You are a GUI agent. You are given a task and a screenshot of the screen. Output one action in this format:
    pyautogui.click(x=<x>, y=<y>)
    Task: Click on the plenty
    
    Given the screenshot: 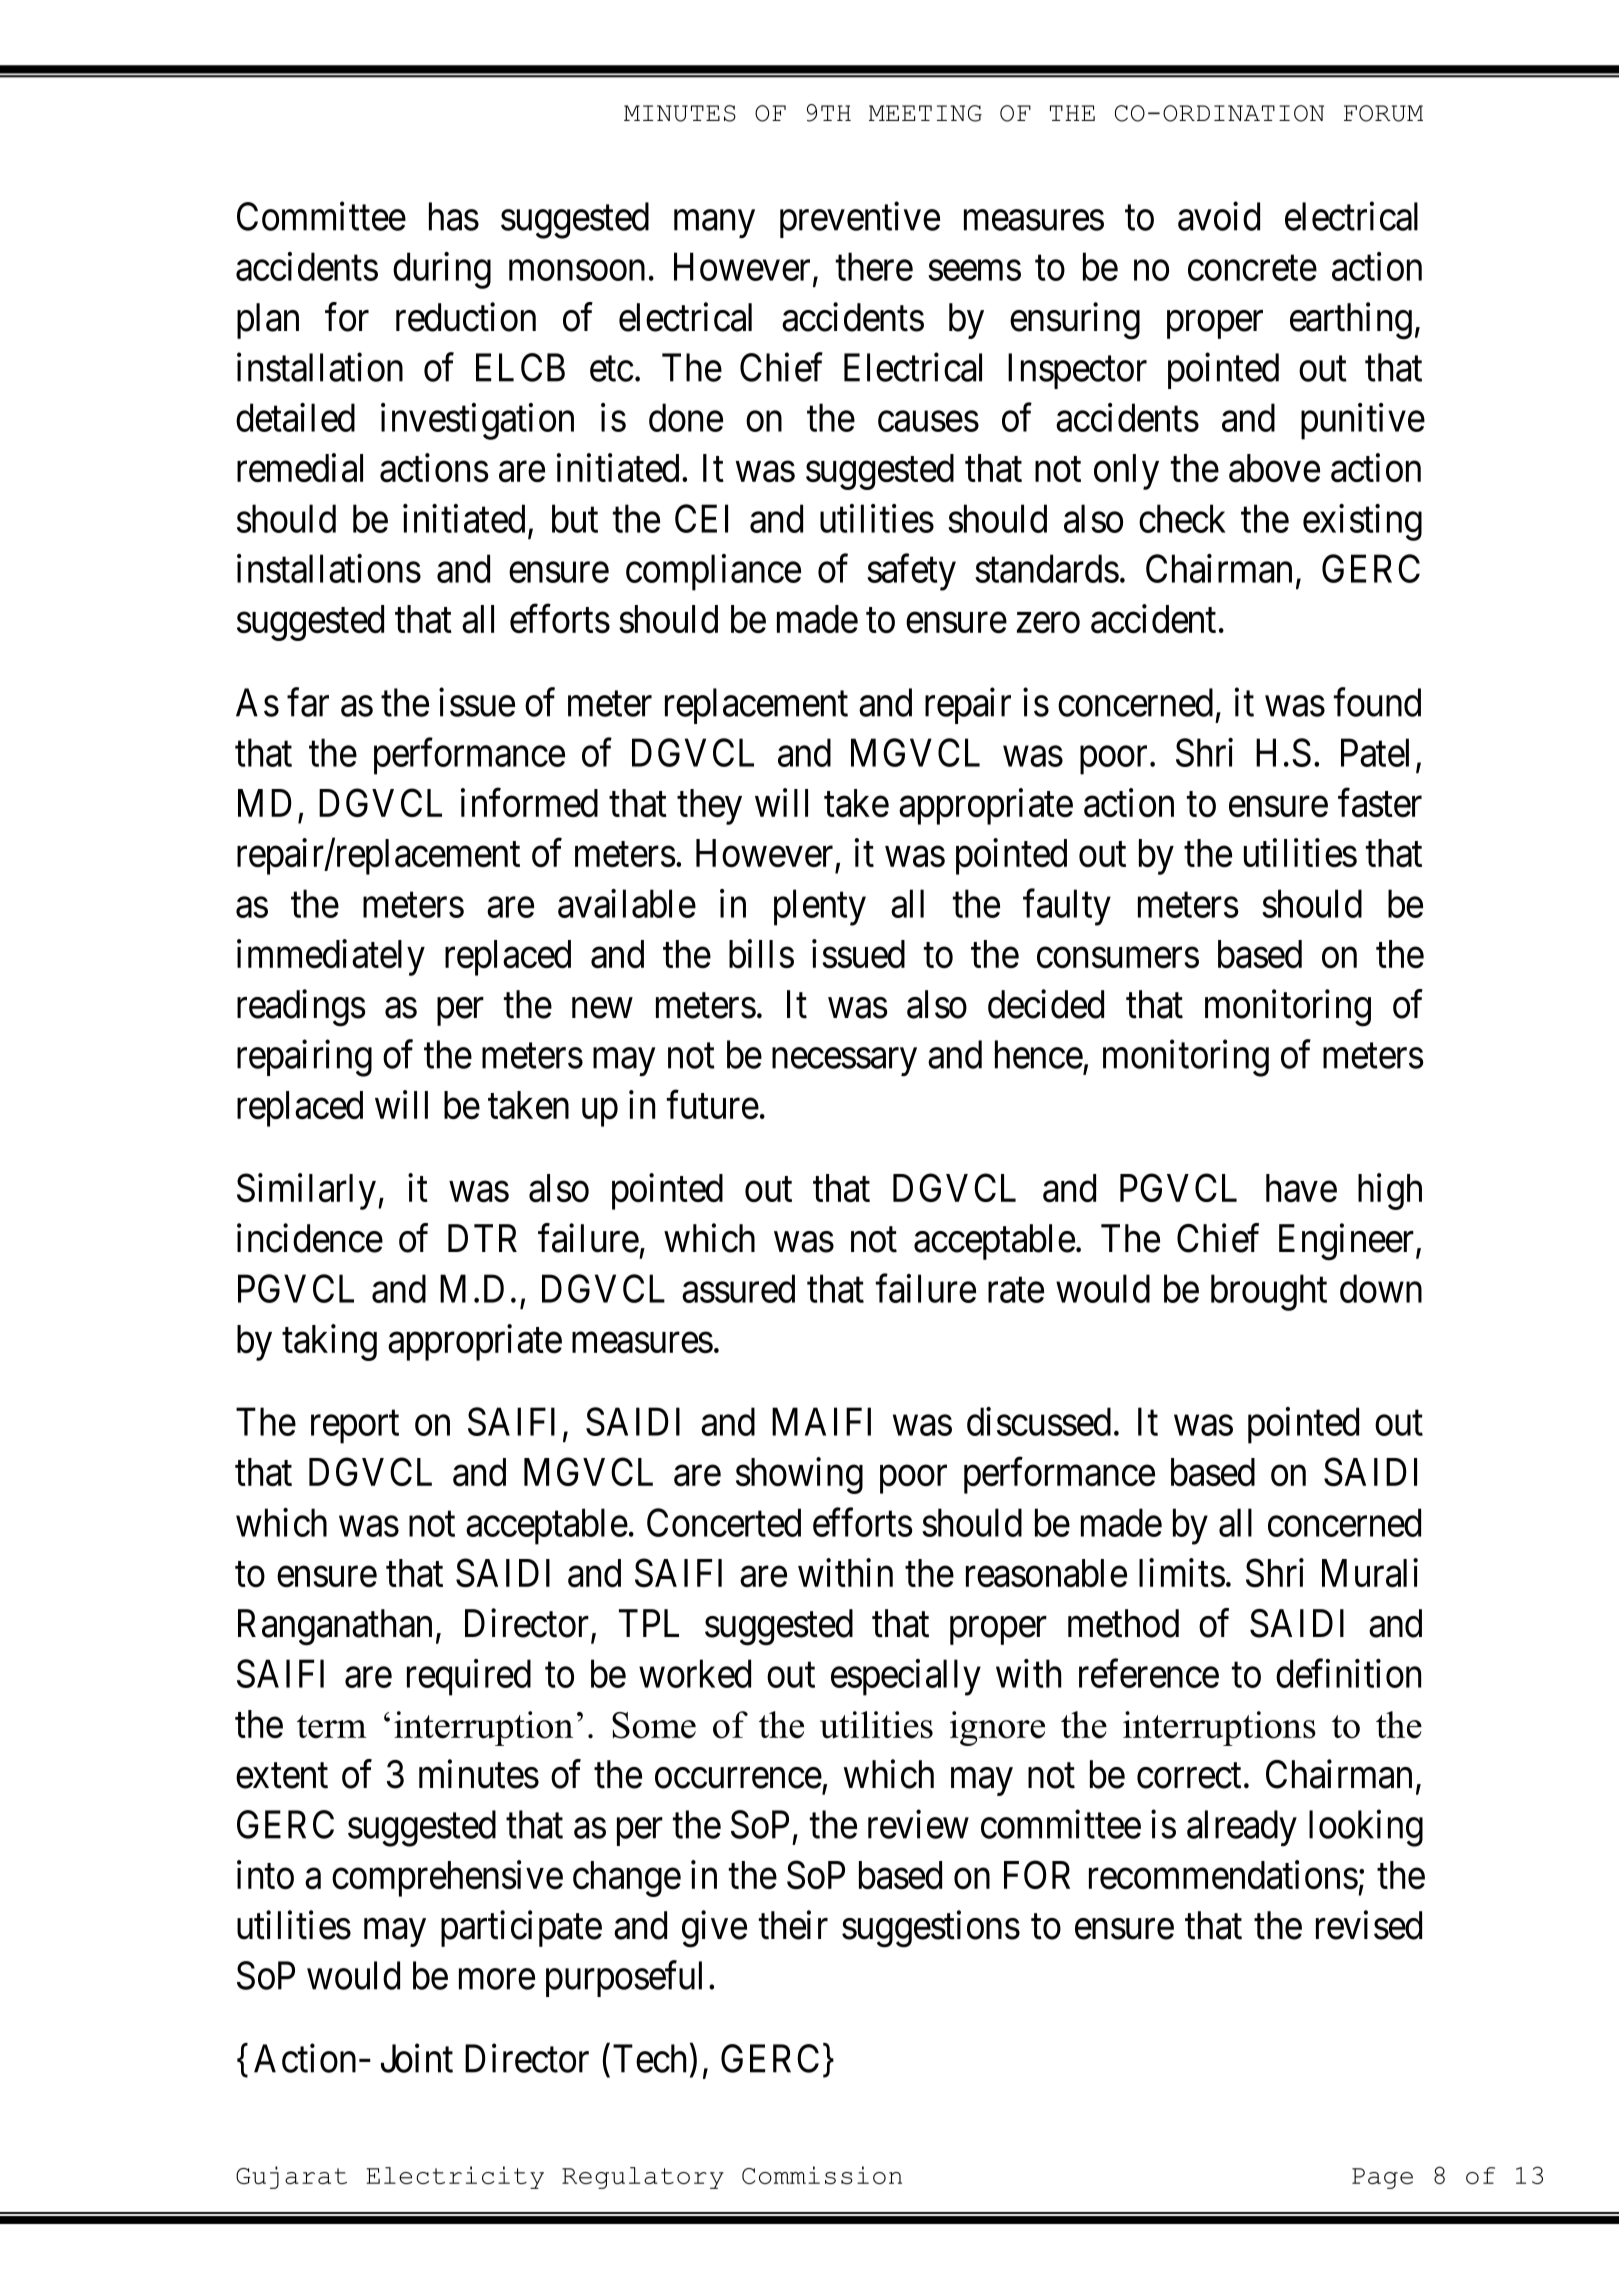 What is the action you would take?
    pyautogui.click(x=820, y=907)
